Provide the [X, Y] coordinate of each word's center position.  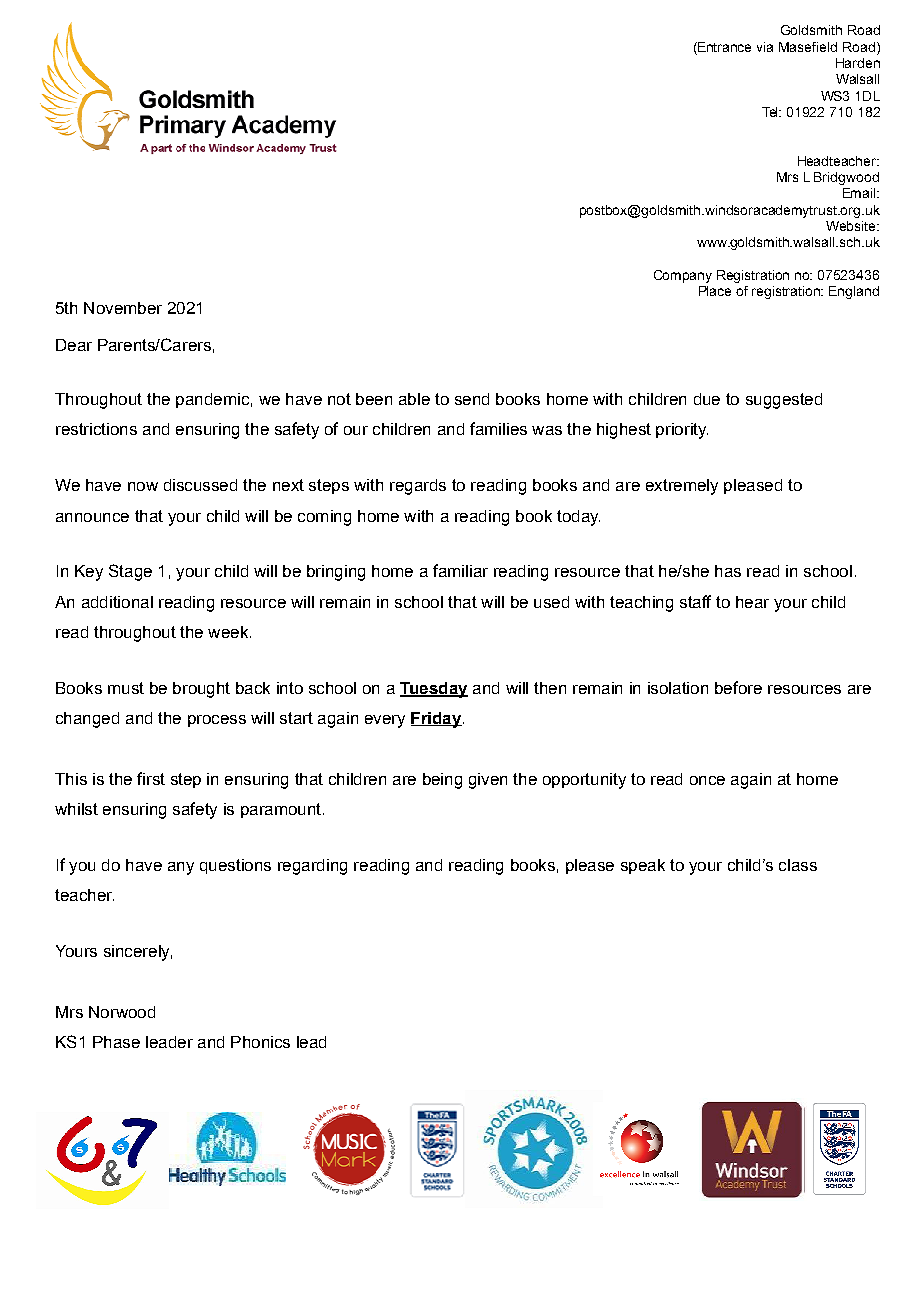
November [123, 308]
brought [201, 690]
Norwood [122, 1012]
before [738, 687]
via [765, 47]
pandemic [212, 400]
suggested [784, 401]
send [472, 399]
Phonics [260, 1042]
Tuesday [434, 690]
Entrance [723, 47]
